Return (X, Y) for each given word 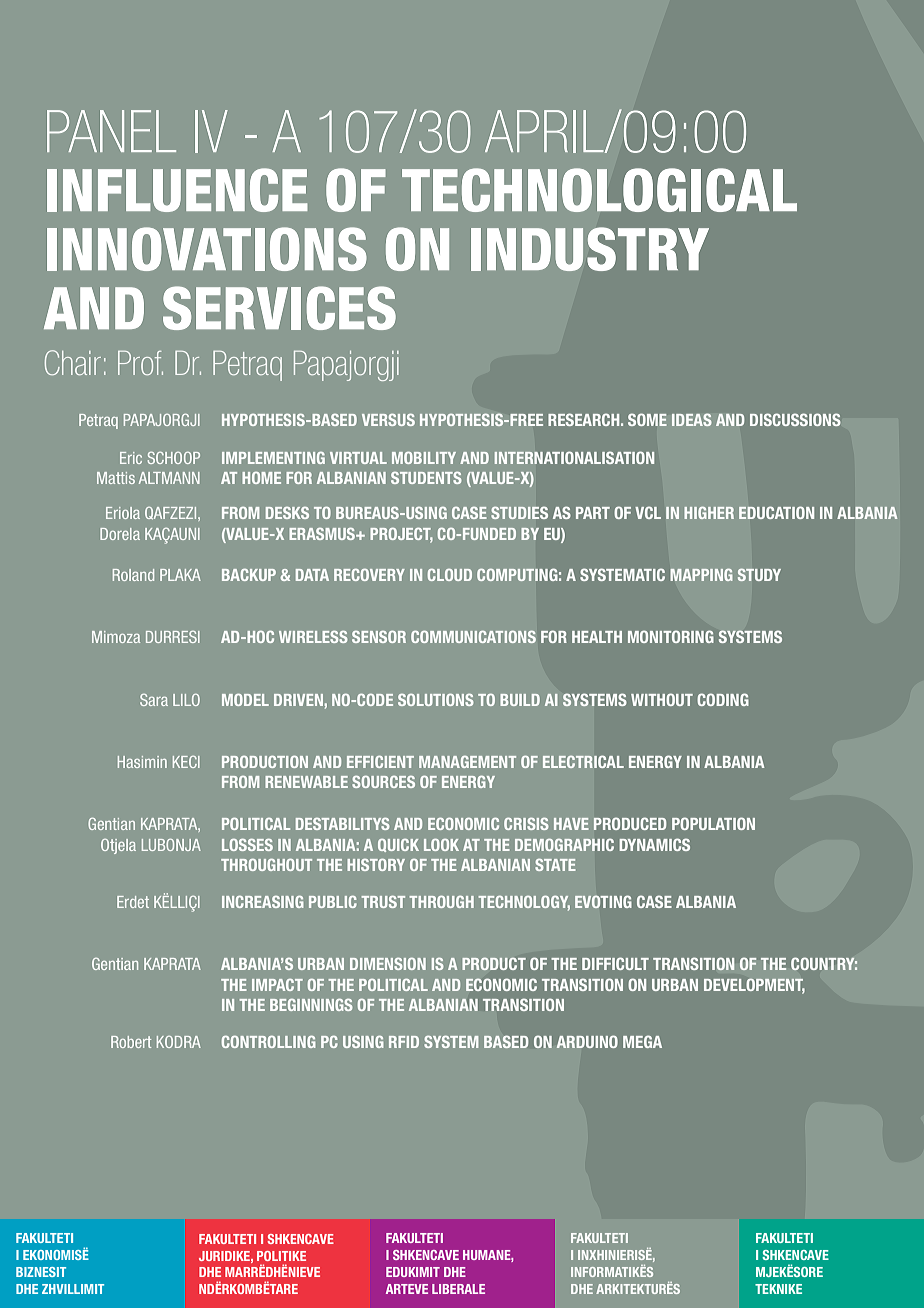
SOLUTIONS (436, 700)
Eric (131, 458)
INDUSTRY (590, 249)
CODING (723, 699)
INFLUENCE (177, 190)
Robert (131, 1042)
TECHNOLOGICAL (599, 190)
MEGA (642, 1041)
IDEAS (692, 419)
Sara (154, 700)
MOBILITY (424, 458)
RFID (404, 1042)
